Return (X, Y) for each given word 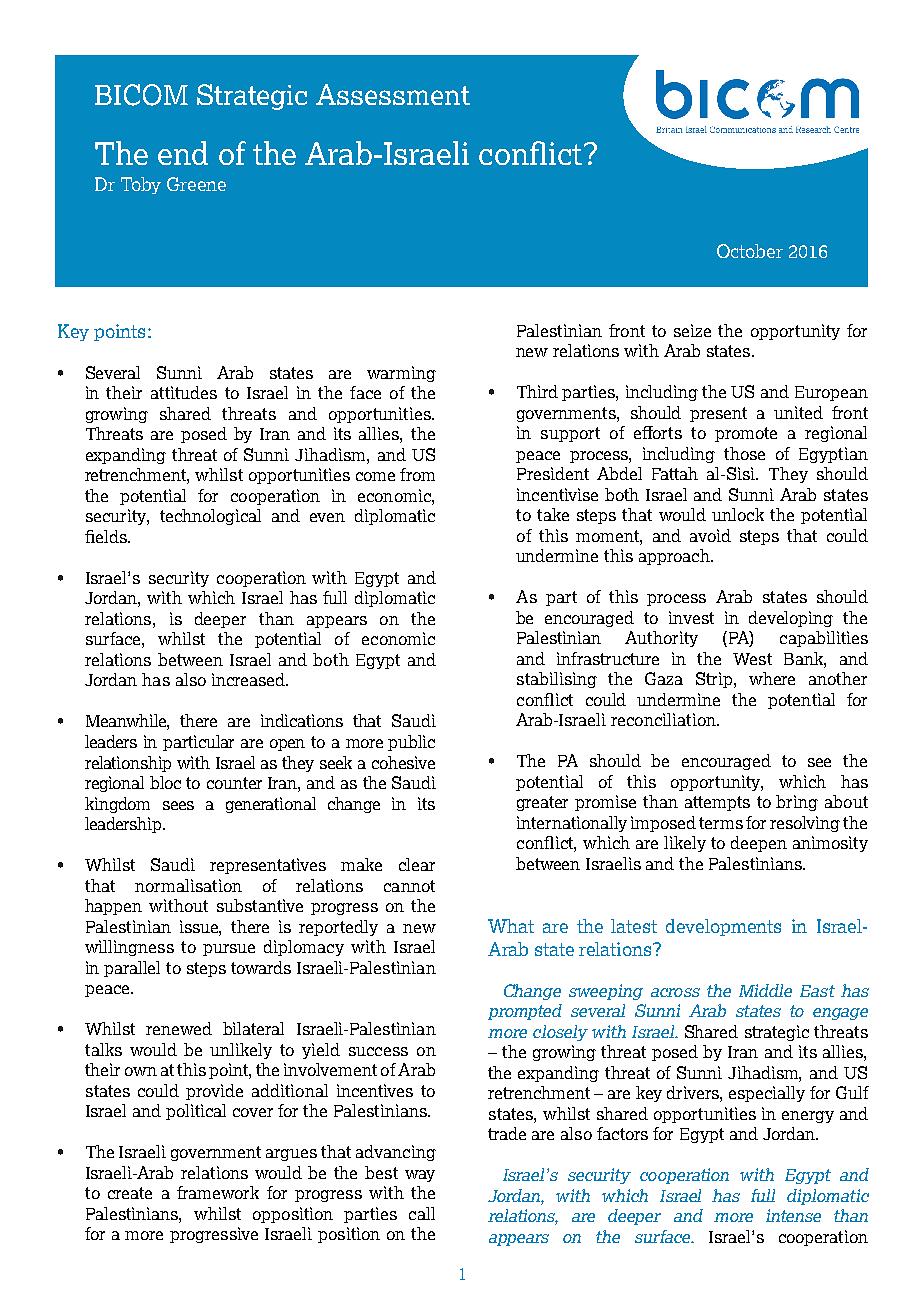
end (183, 153)
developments (723, 927)
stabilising (557, 680)
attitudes (184, 392)
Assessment (393, 94)
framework (218, 1192)
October (750, 251)
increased (249, 679)
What (511, 926)
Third (537, 391)
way (420, 1176)
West (752, 659)
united (798, 412)
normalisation (188, 885)
